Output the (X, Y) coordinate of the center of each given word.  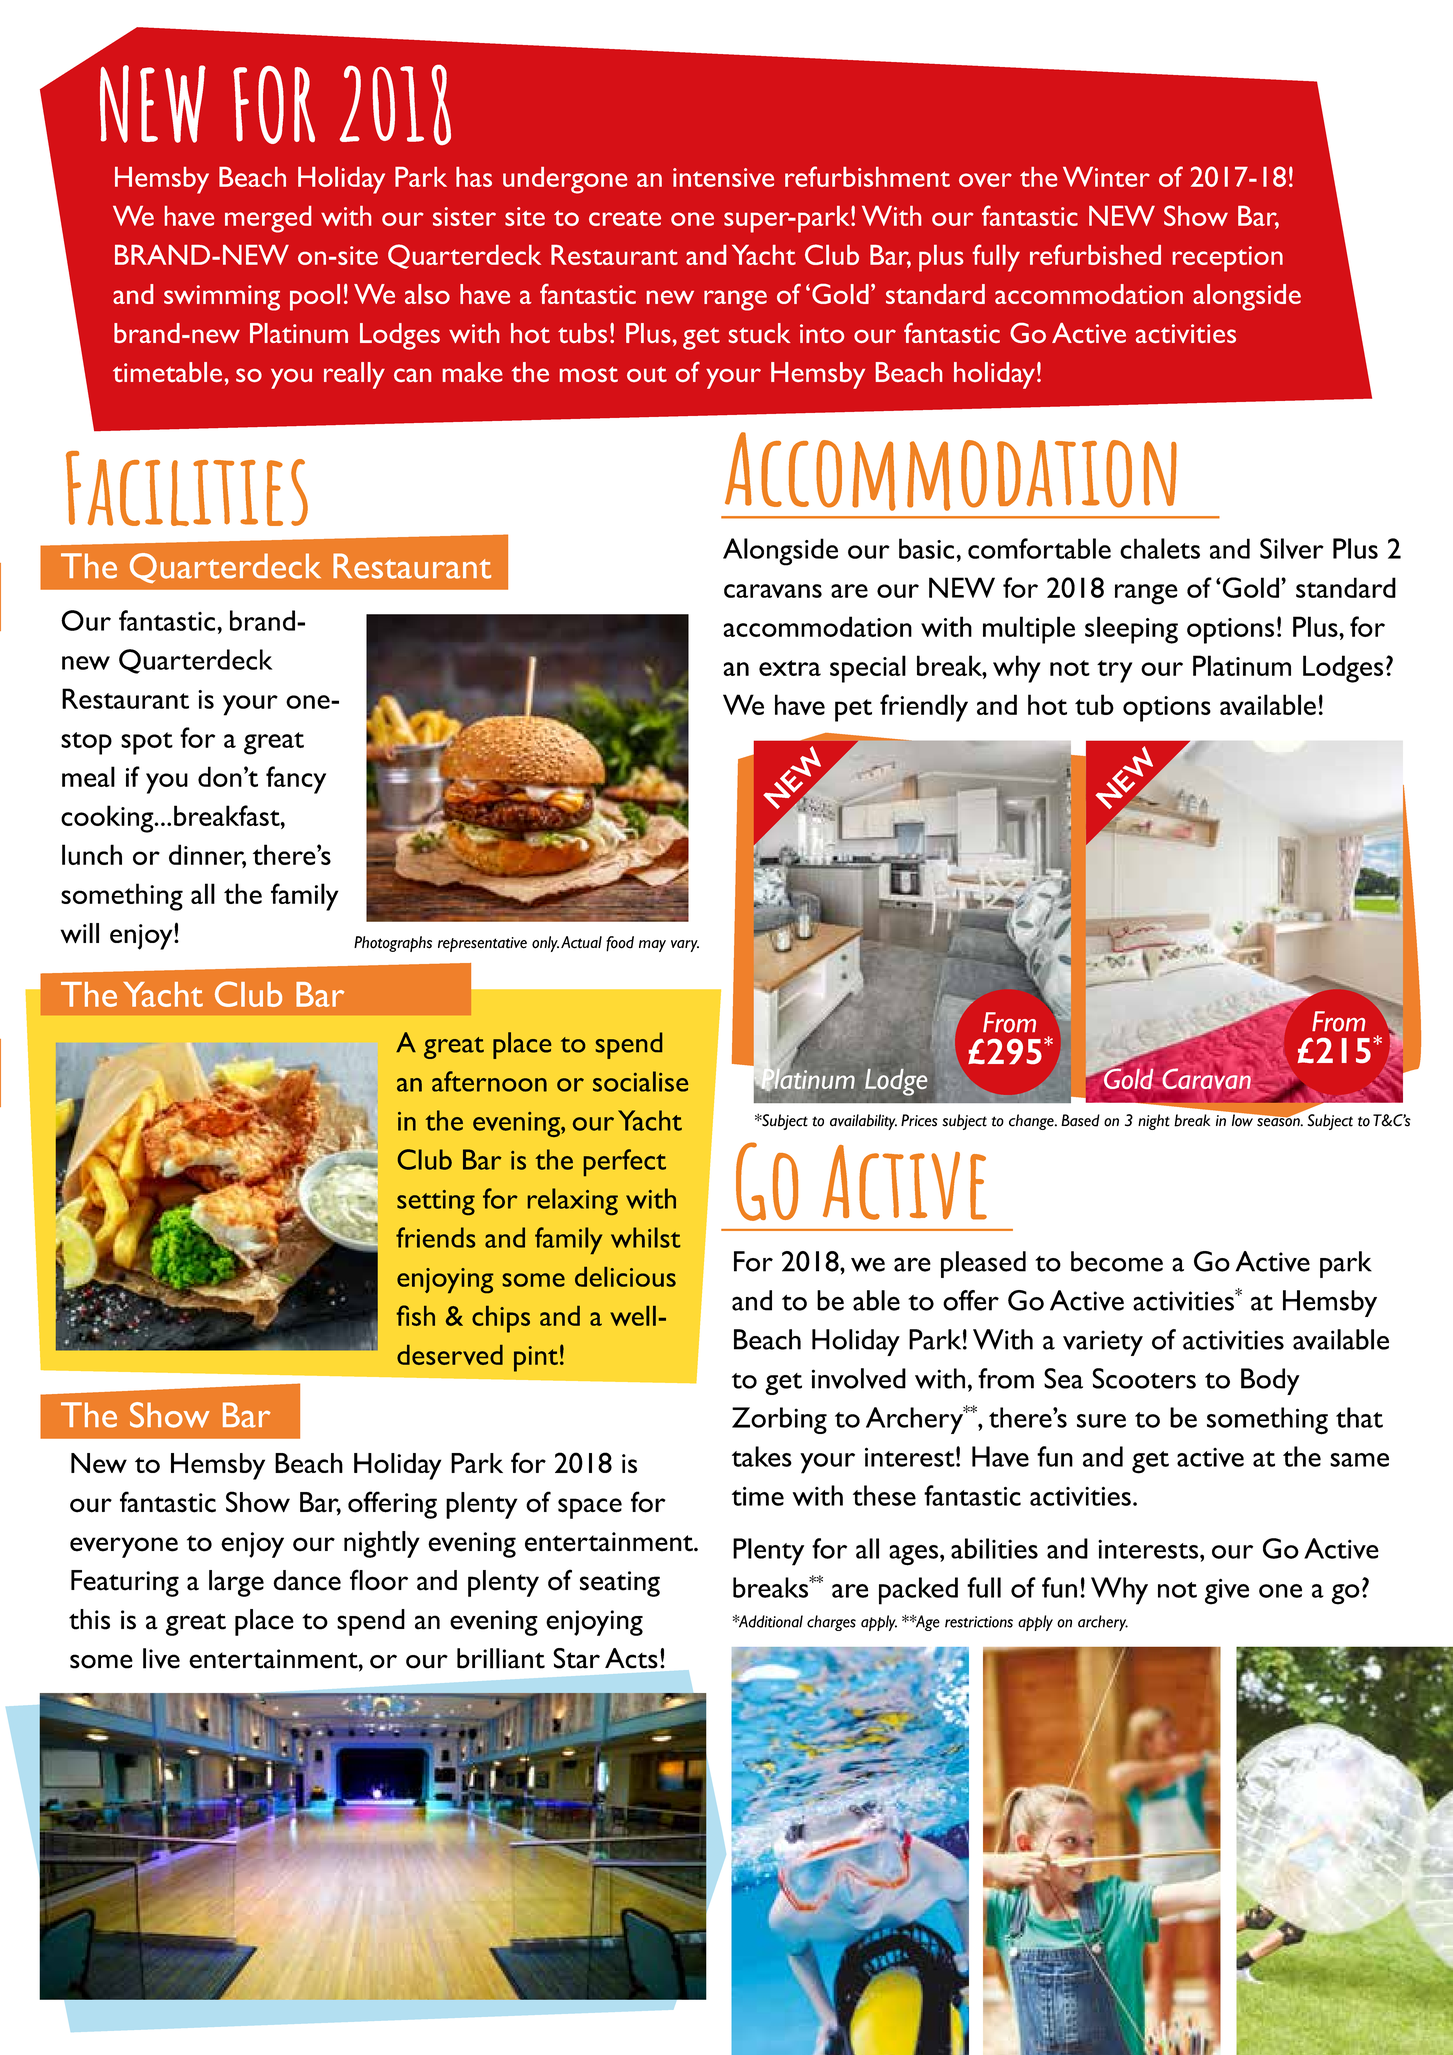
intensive (723, 177)
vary (685, 946)
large (236, 1583)
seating (620, 1584)
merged (268, 219)
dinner (207, 855)
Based (1080, 1120)
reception (1228, 259)
